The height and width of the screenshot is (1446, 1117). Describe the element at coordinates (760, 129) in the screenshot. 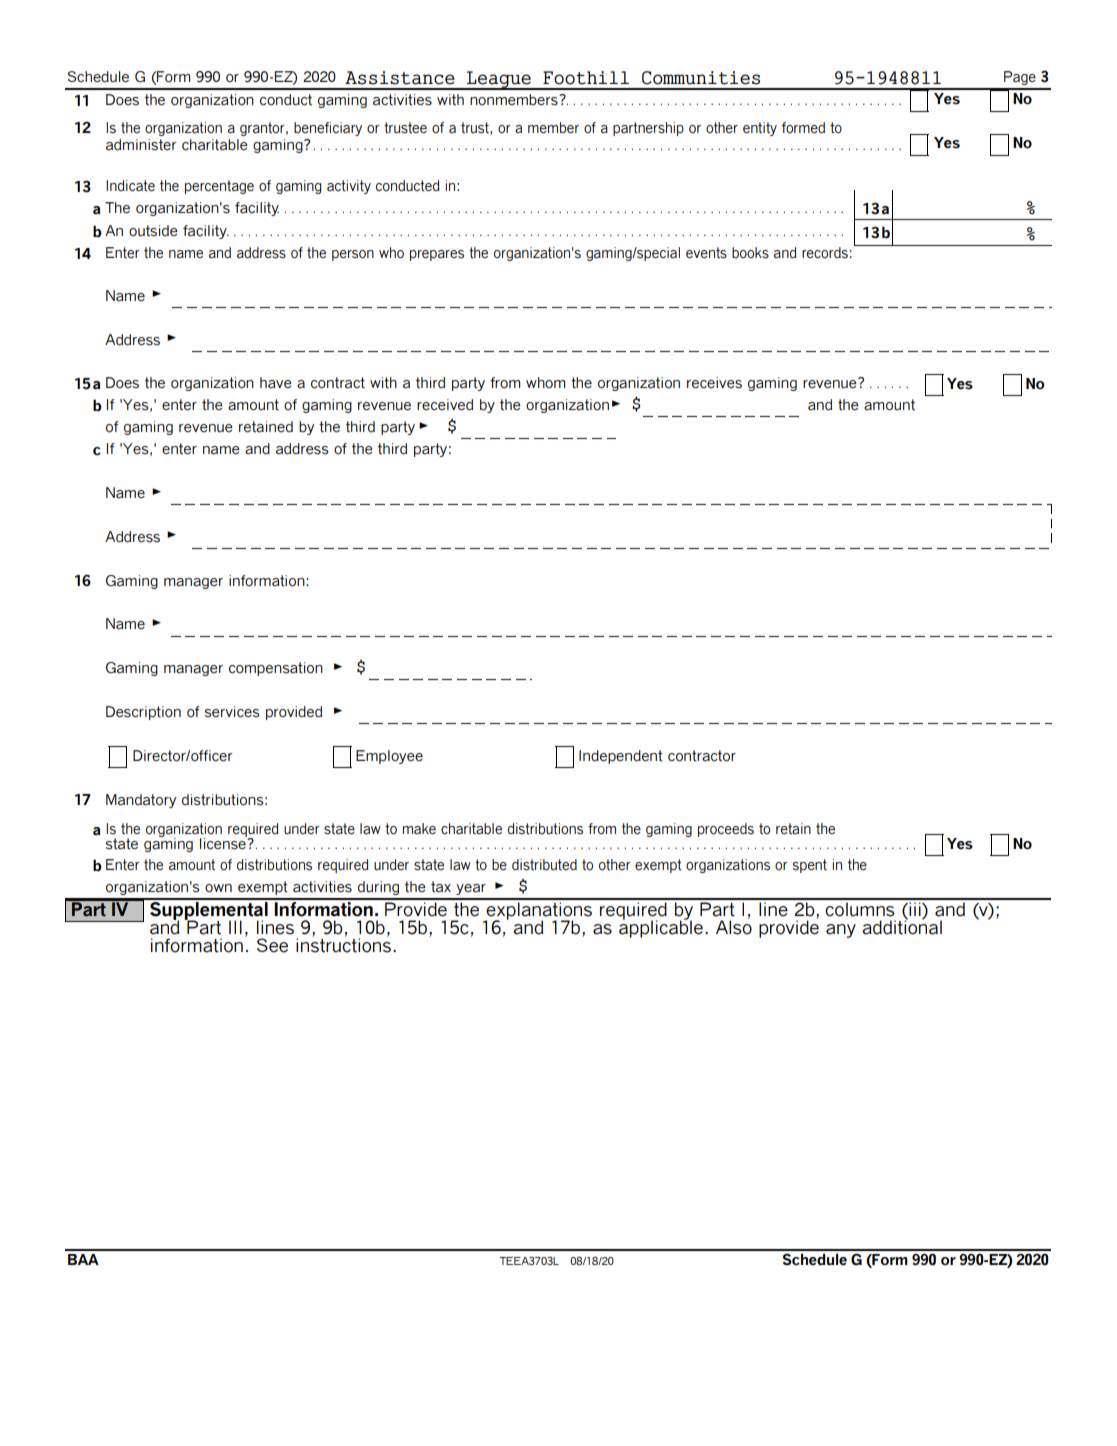

I see `entity` at that location.
